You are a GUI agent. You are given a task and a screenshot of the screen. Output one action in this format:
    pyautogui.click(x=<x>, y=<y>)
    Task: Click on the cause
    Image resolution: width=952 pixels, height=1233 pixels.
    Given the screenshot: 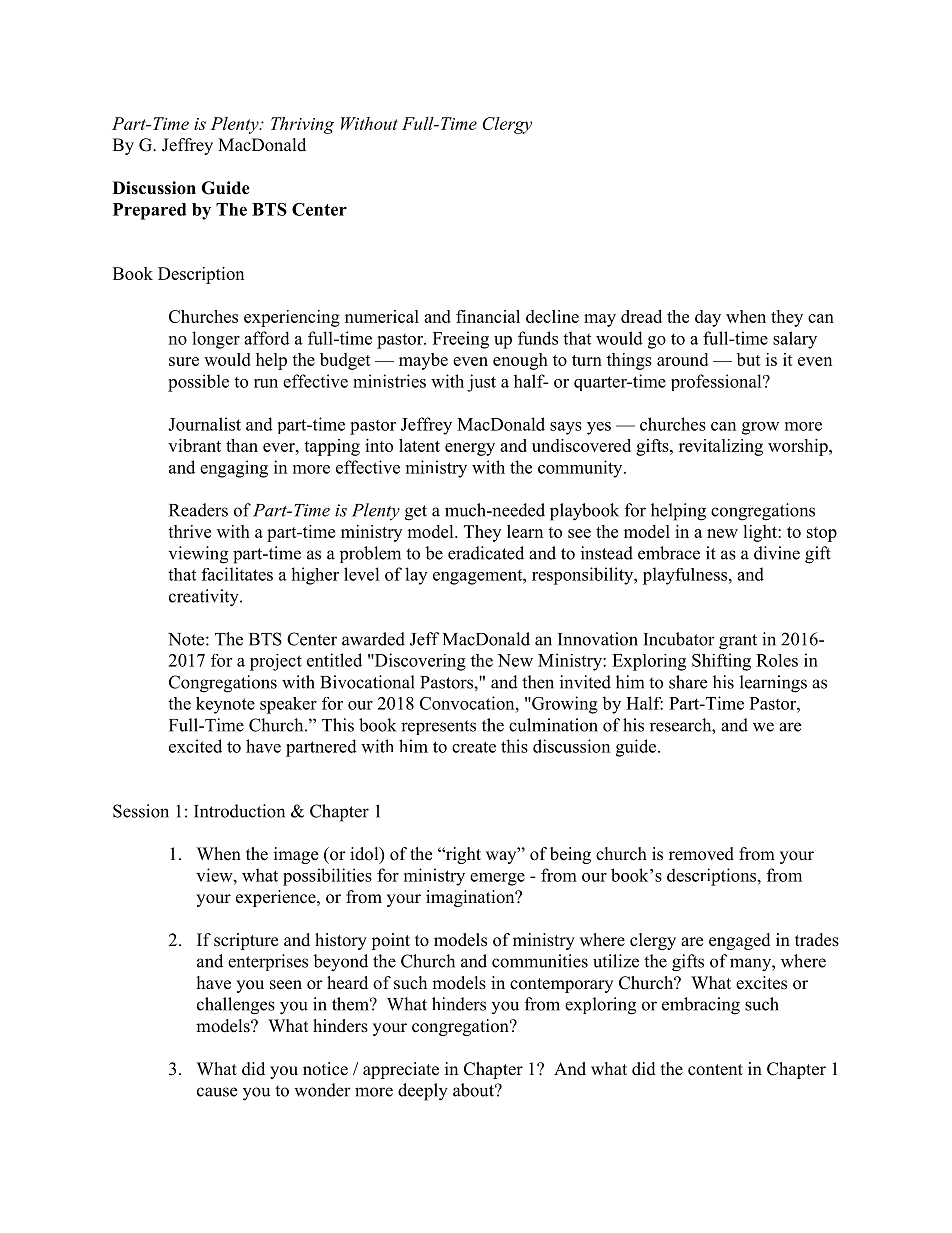 What is the action you would take?
    pyautogui.click(x=217, y=1092)
